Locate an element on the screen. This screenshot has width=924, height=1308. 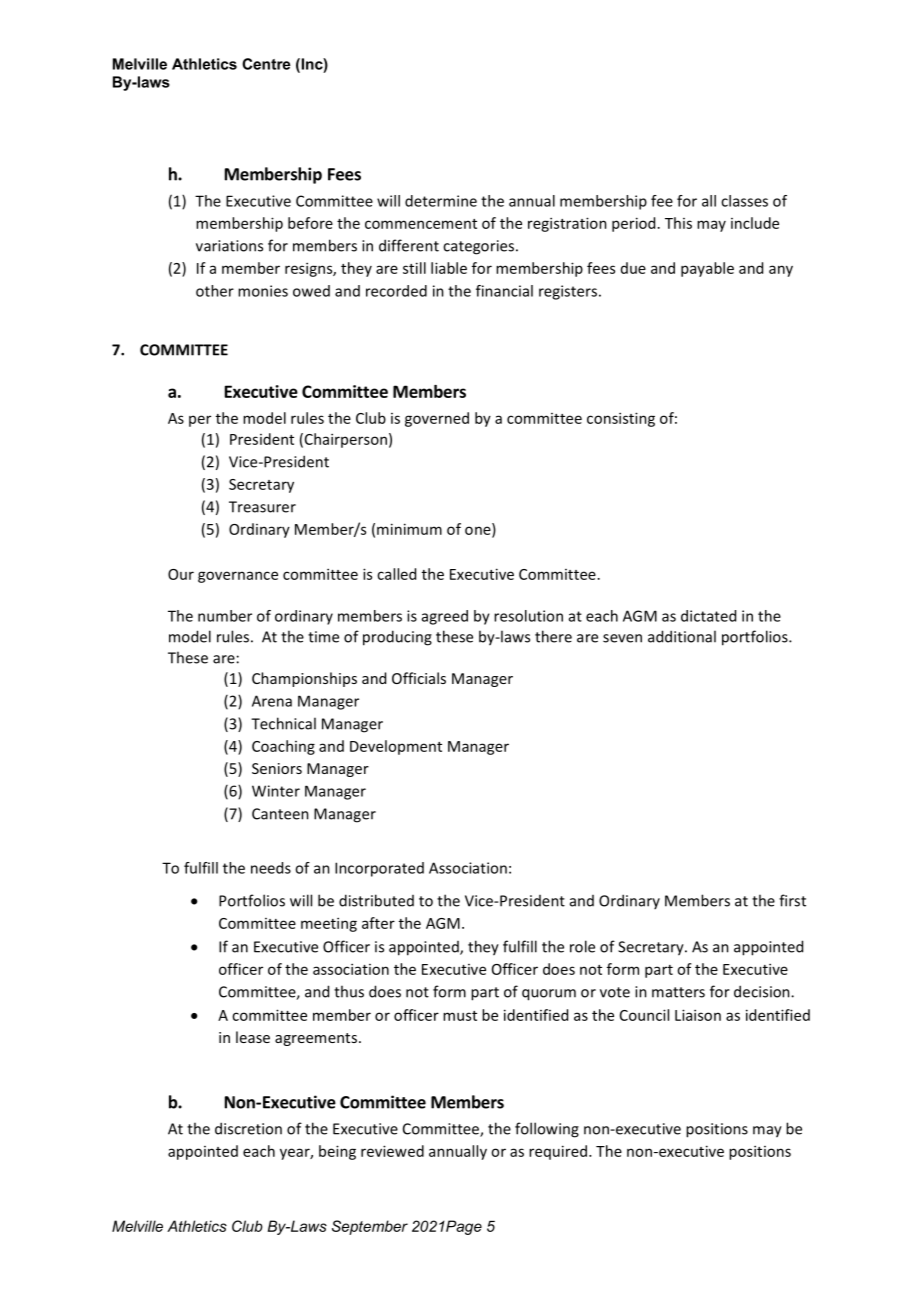
consisting is located at coordinates (621, 419).
